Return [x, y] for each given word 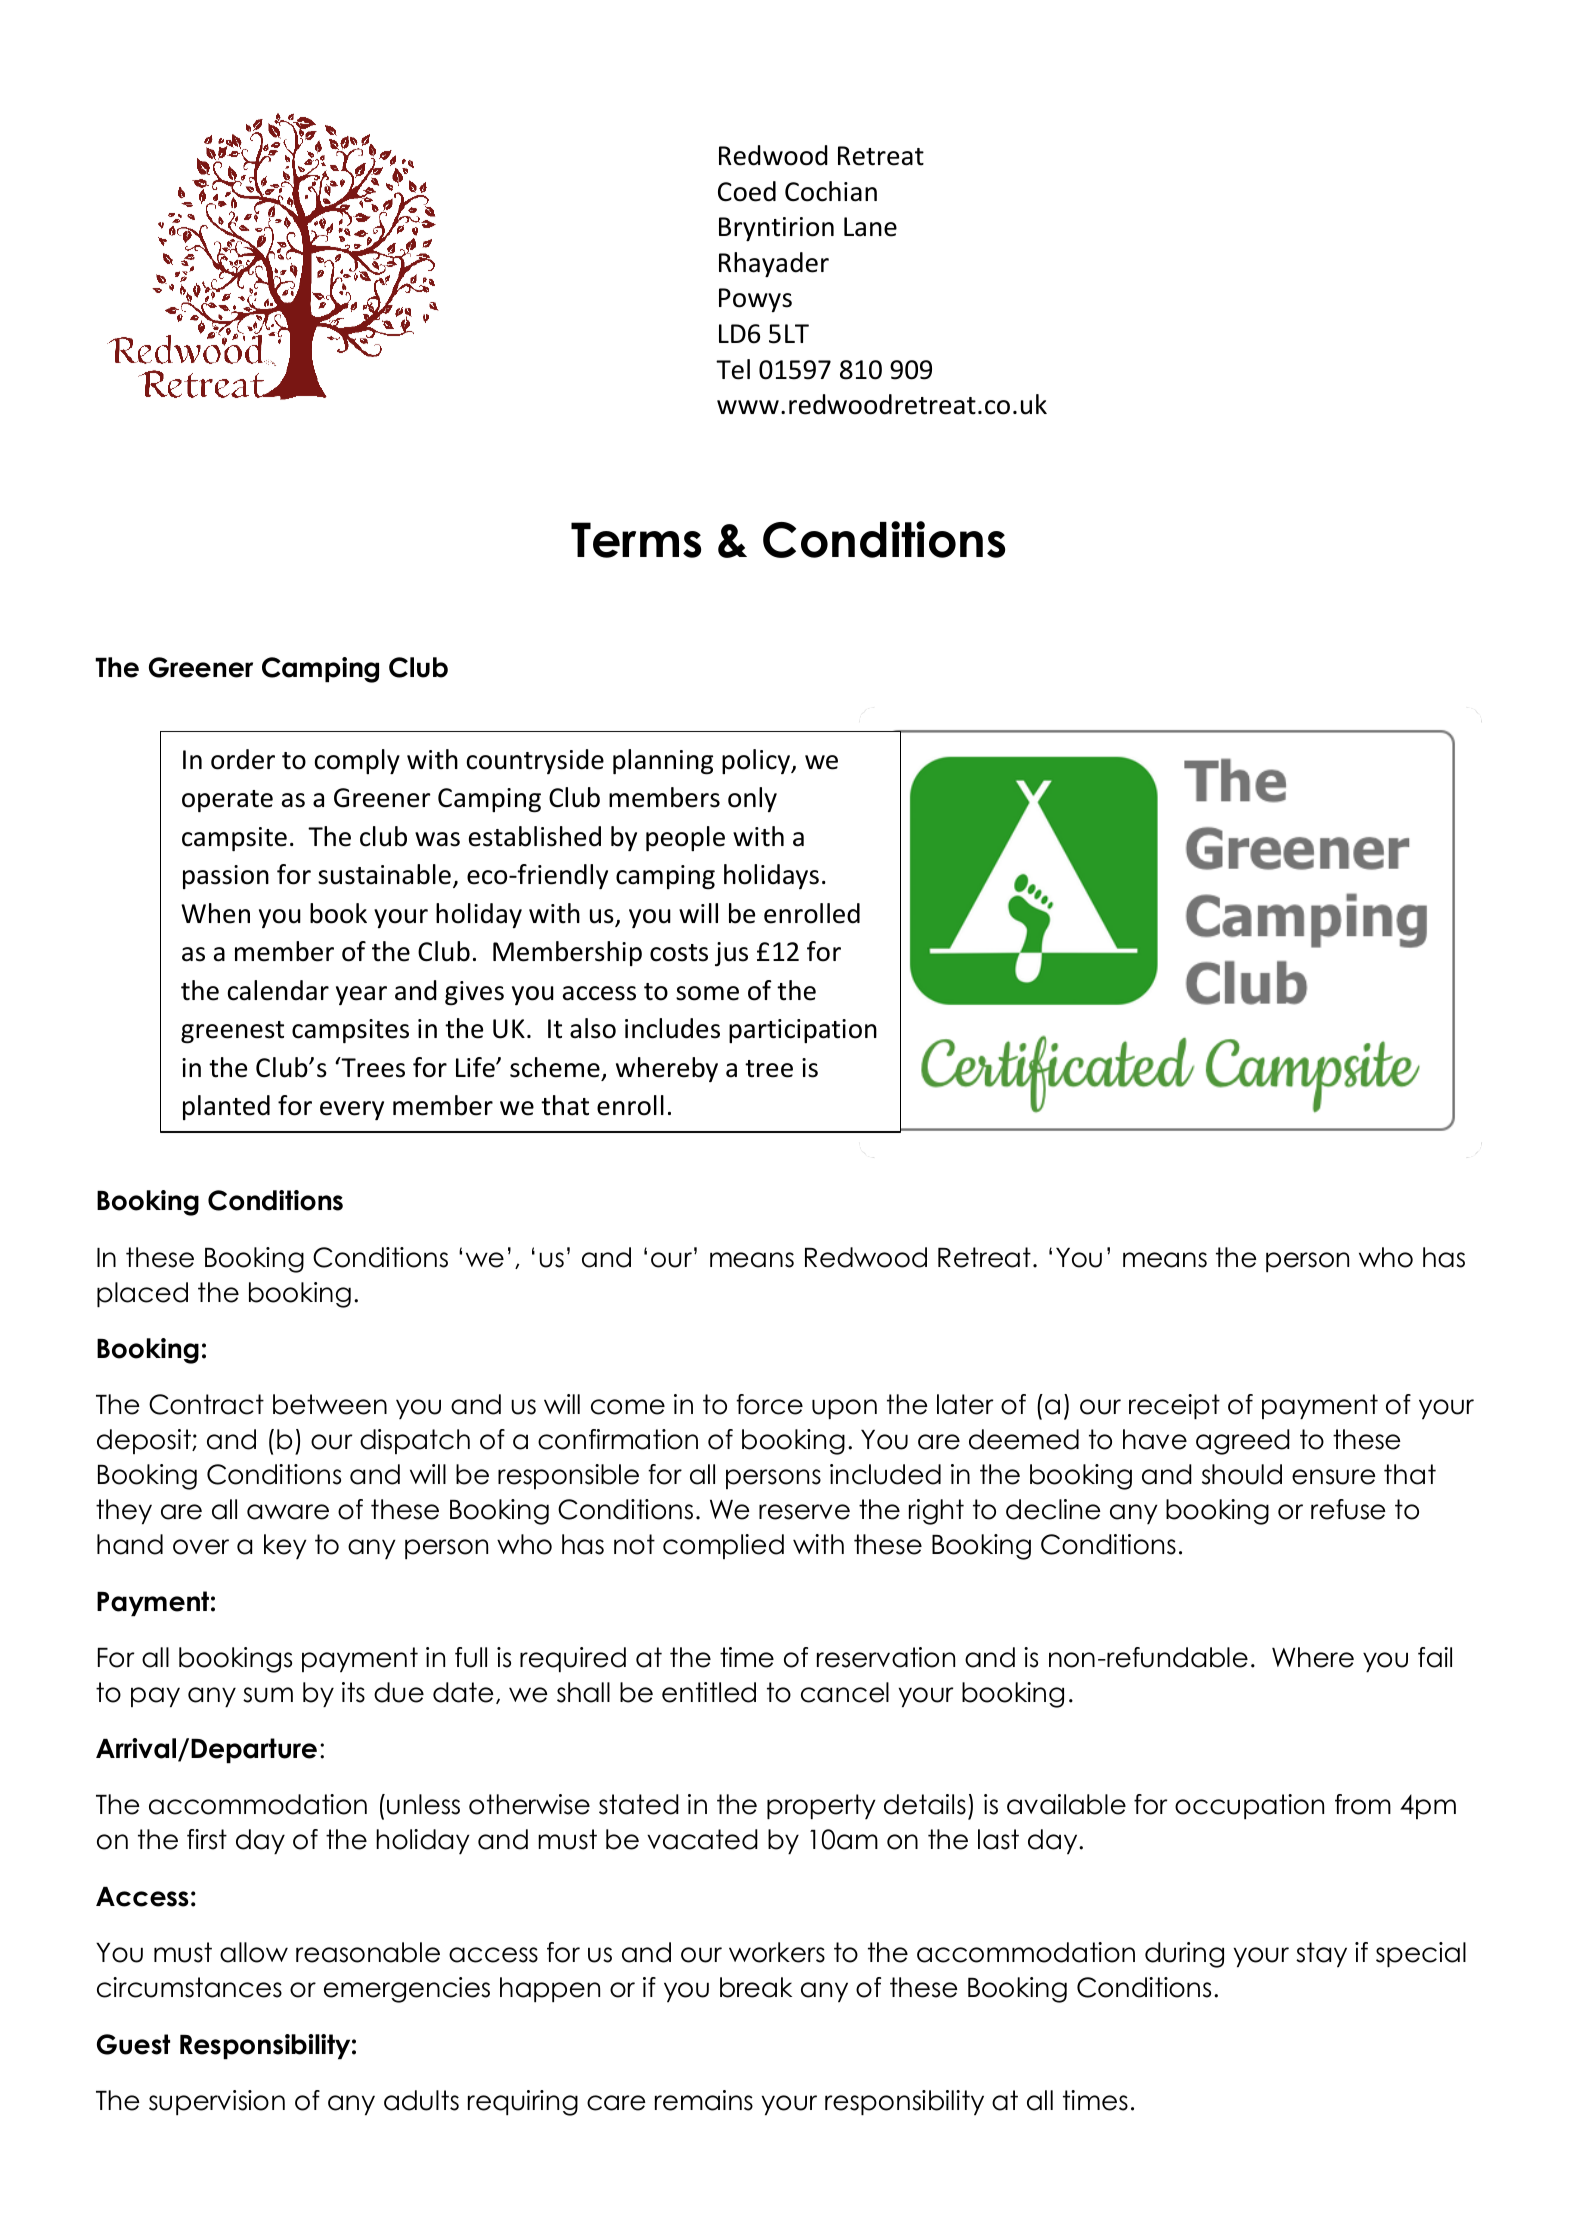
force [769, 1404]
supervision [217, 2102]
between [330, 1404]
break [756, 1987]
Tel [733, 369]
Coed [747, 191]
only [752, 799]
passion [226, 877]
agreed [1243, 1442]
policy [757, 761]
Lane [870, 227]
